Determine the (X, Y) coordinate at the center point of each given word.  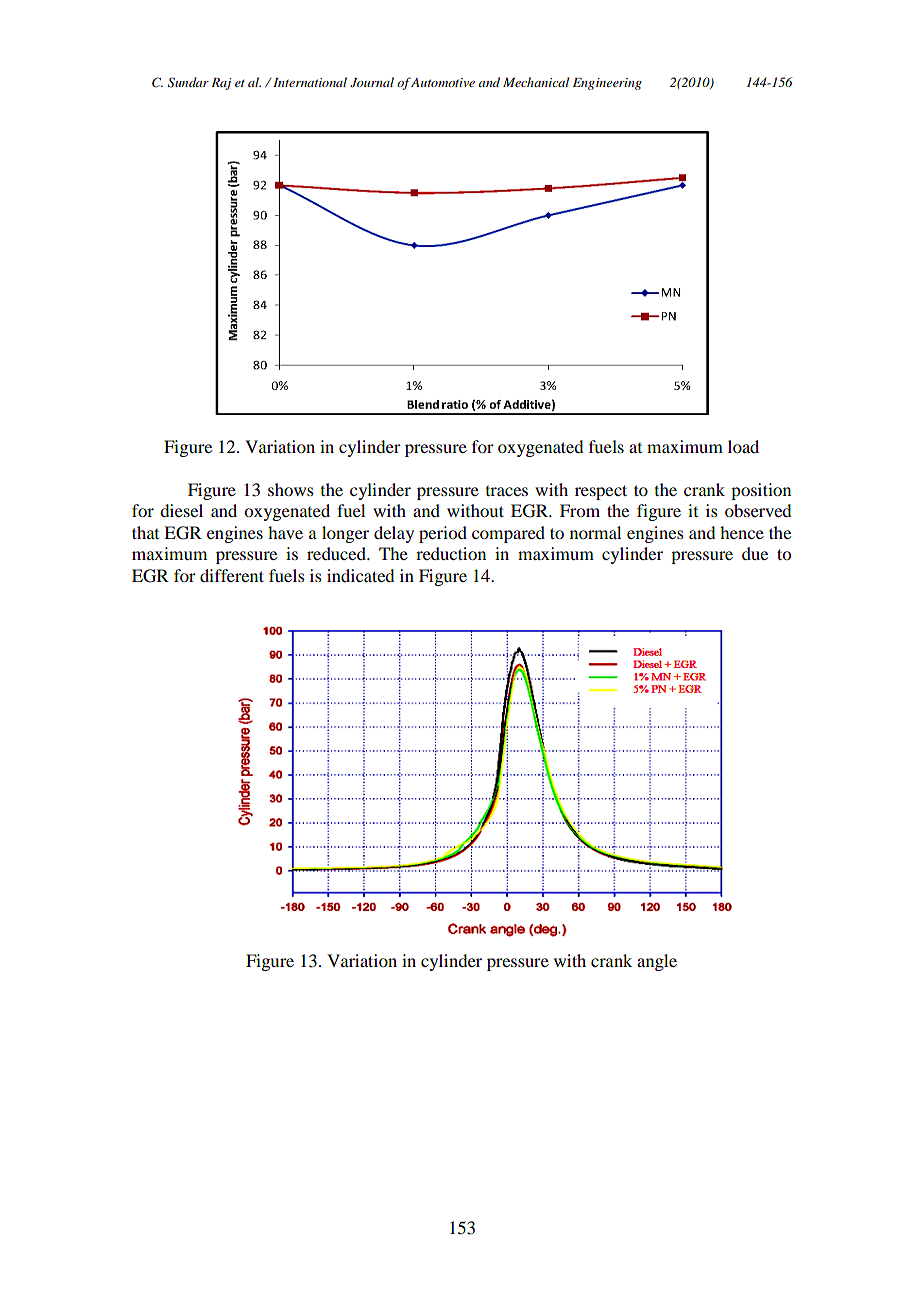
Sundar (188, 82)
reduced (337, 553)
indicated (360, 575)
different (232, 575)
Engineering (607, 84)
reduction (451, 553)
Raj (221, 84)
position (761, 491)
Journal (372, 82)
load (743, 446)
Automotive (442, 82)
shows (291, 489)
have (285, 532)
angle (657, 962)
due (755, 553)
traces (507, 491)
